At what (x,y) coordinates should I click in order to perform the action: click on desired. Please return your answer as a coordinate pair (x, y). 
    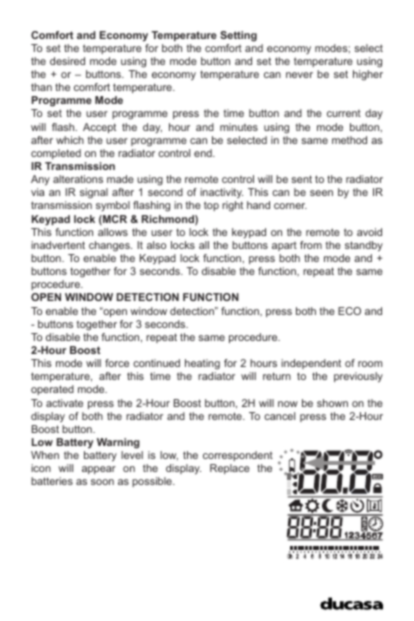
    Looking at the image, I should click on (67, 61).
